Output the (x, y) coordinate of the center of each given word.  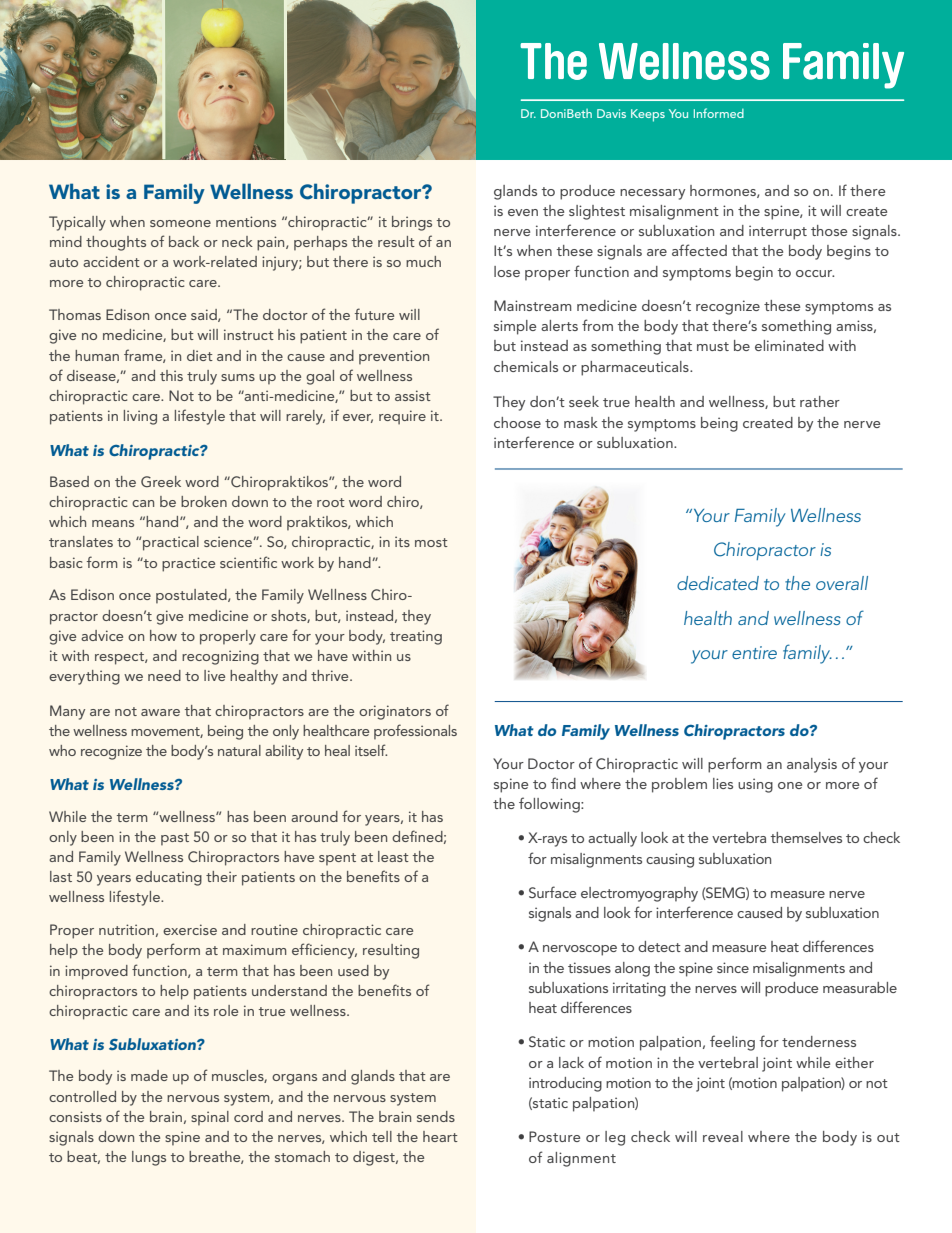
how (163, 635)
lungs (149, 1158)
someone (180, 223)
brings (412, 223)
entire (754, 652)
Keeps (648, 115)
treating (416, 637)
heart (440, 1136)
